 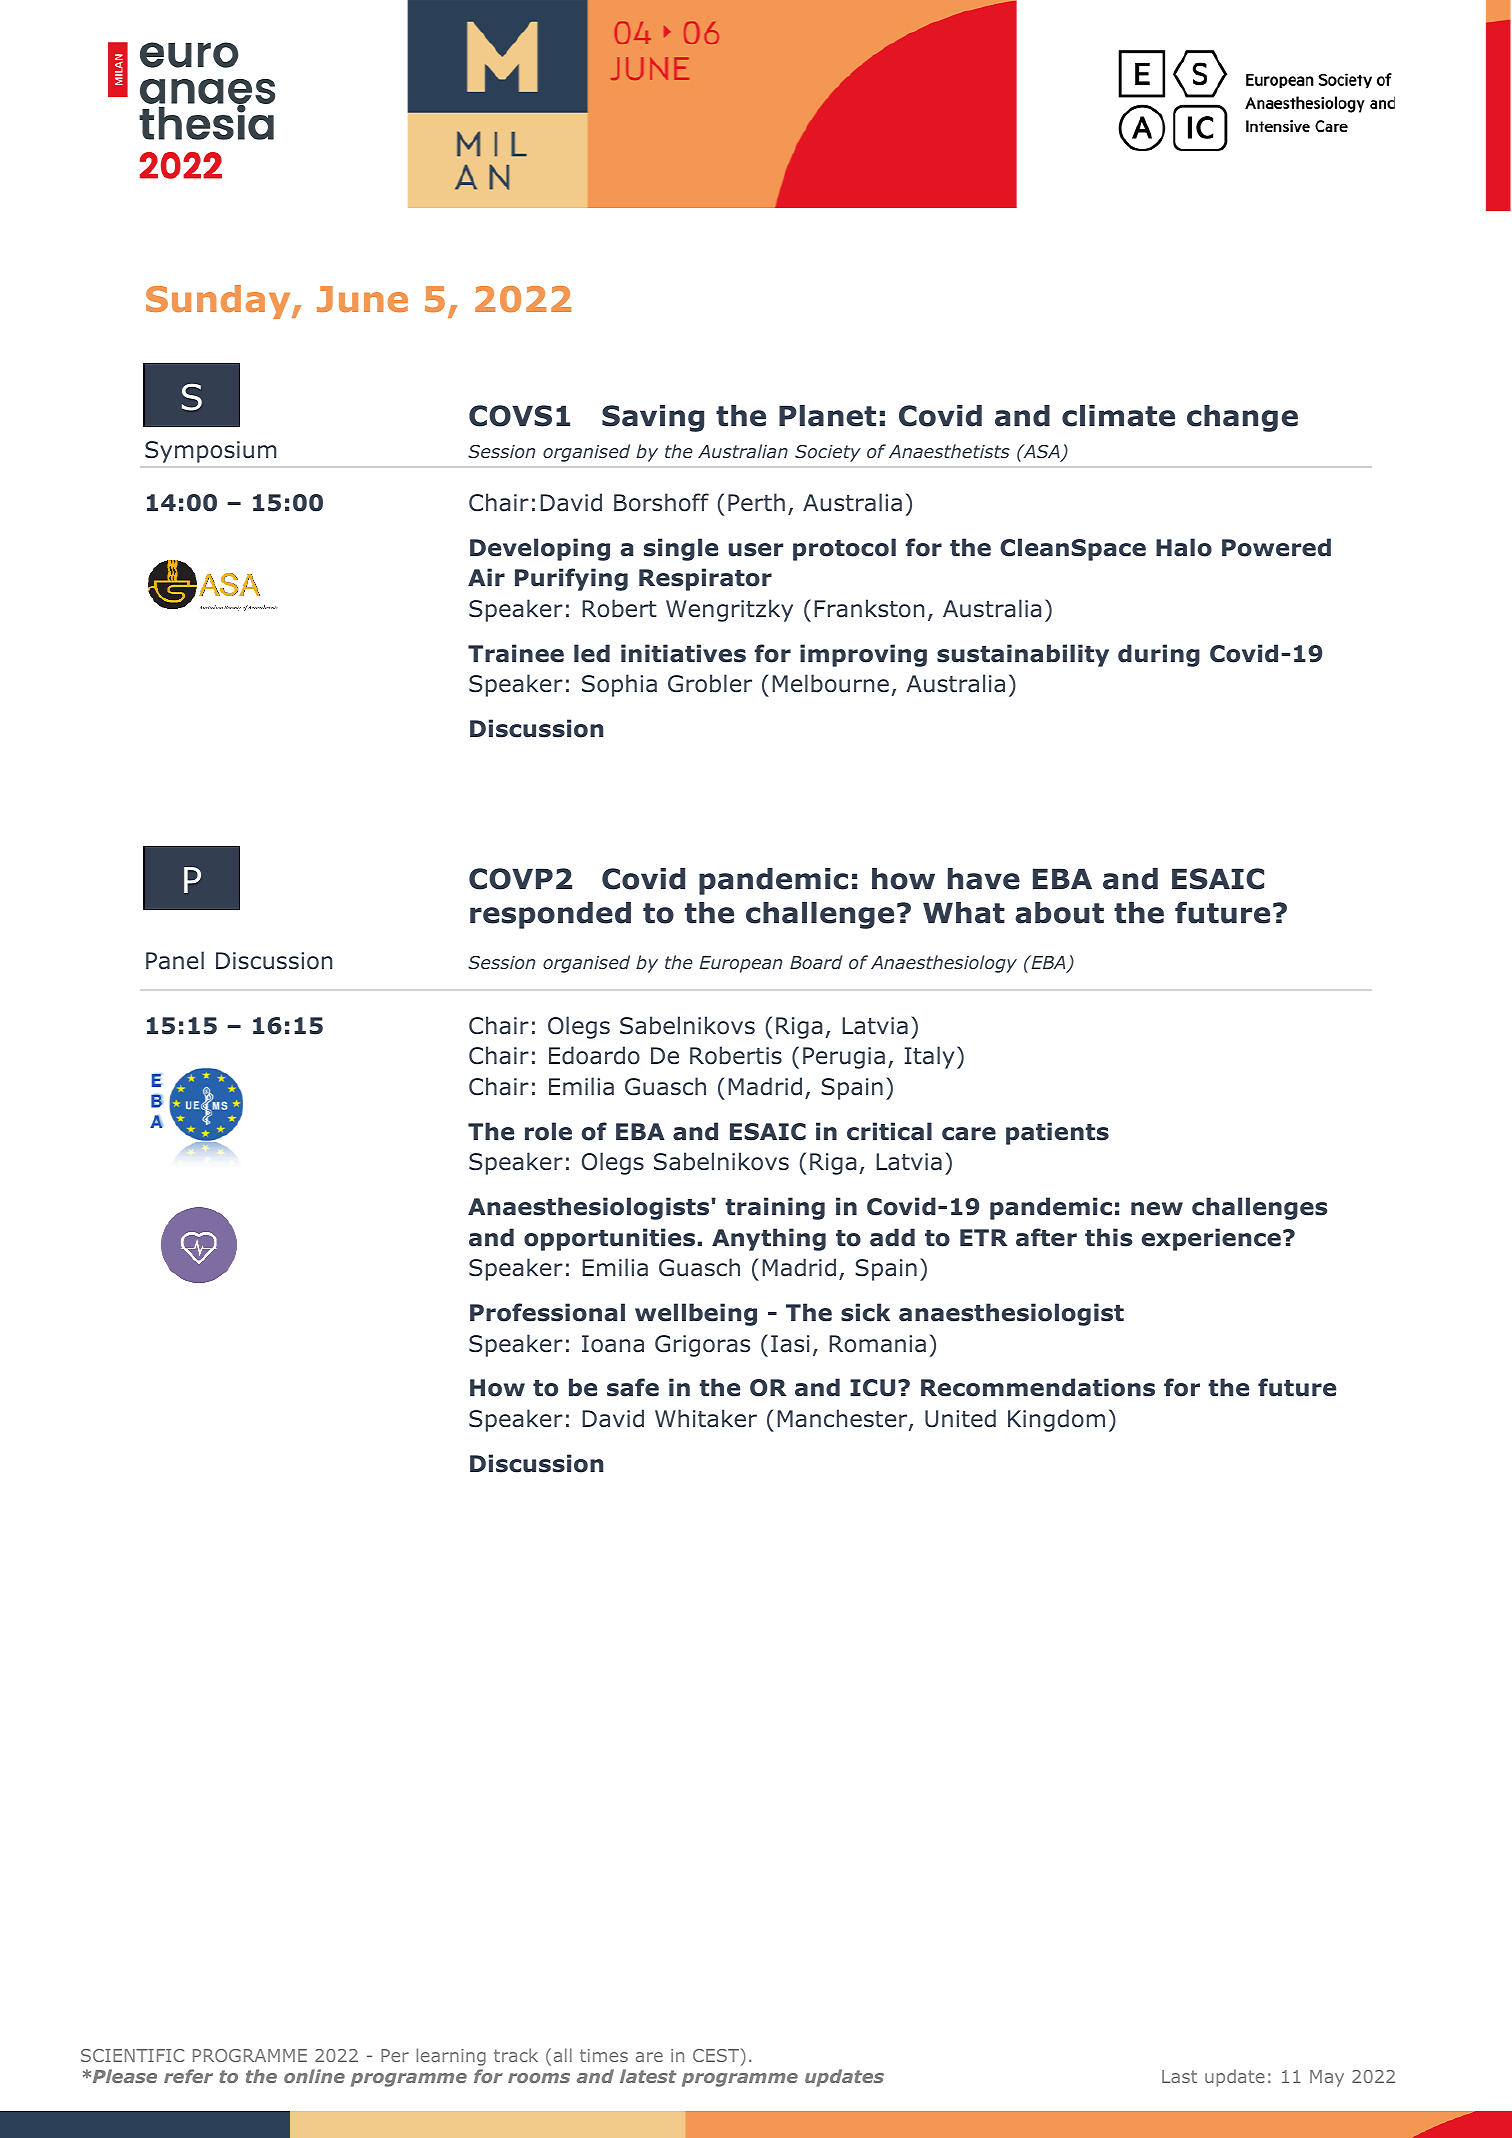 I want to click on change, so click(x=1242, y=418).
